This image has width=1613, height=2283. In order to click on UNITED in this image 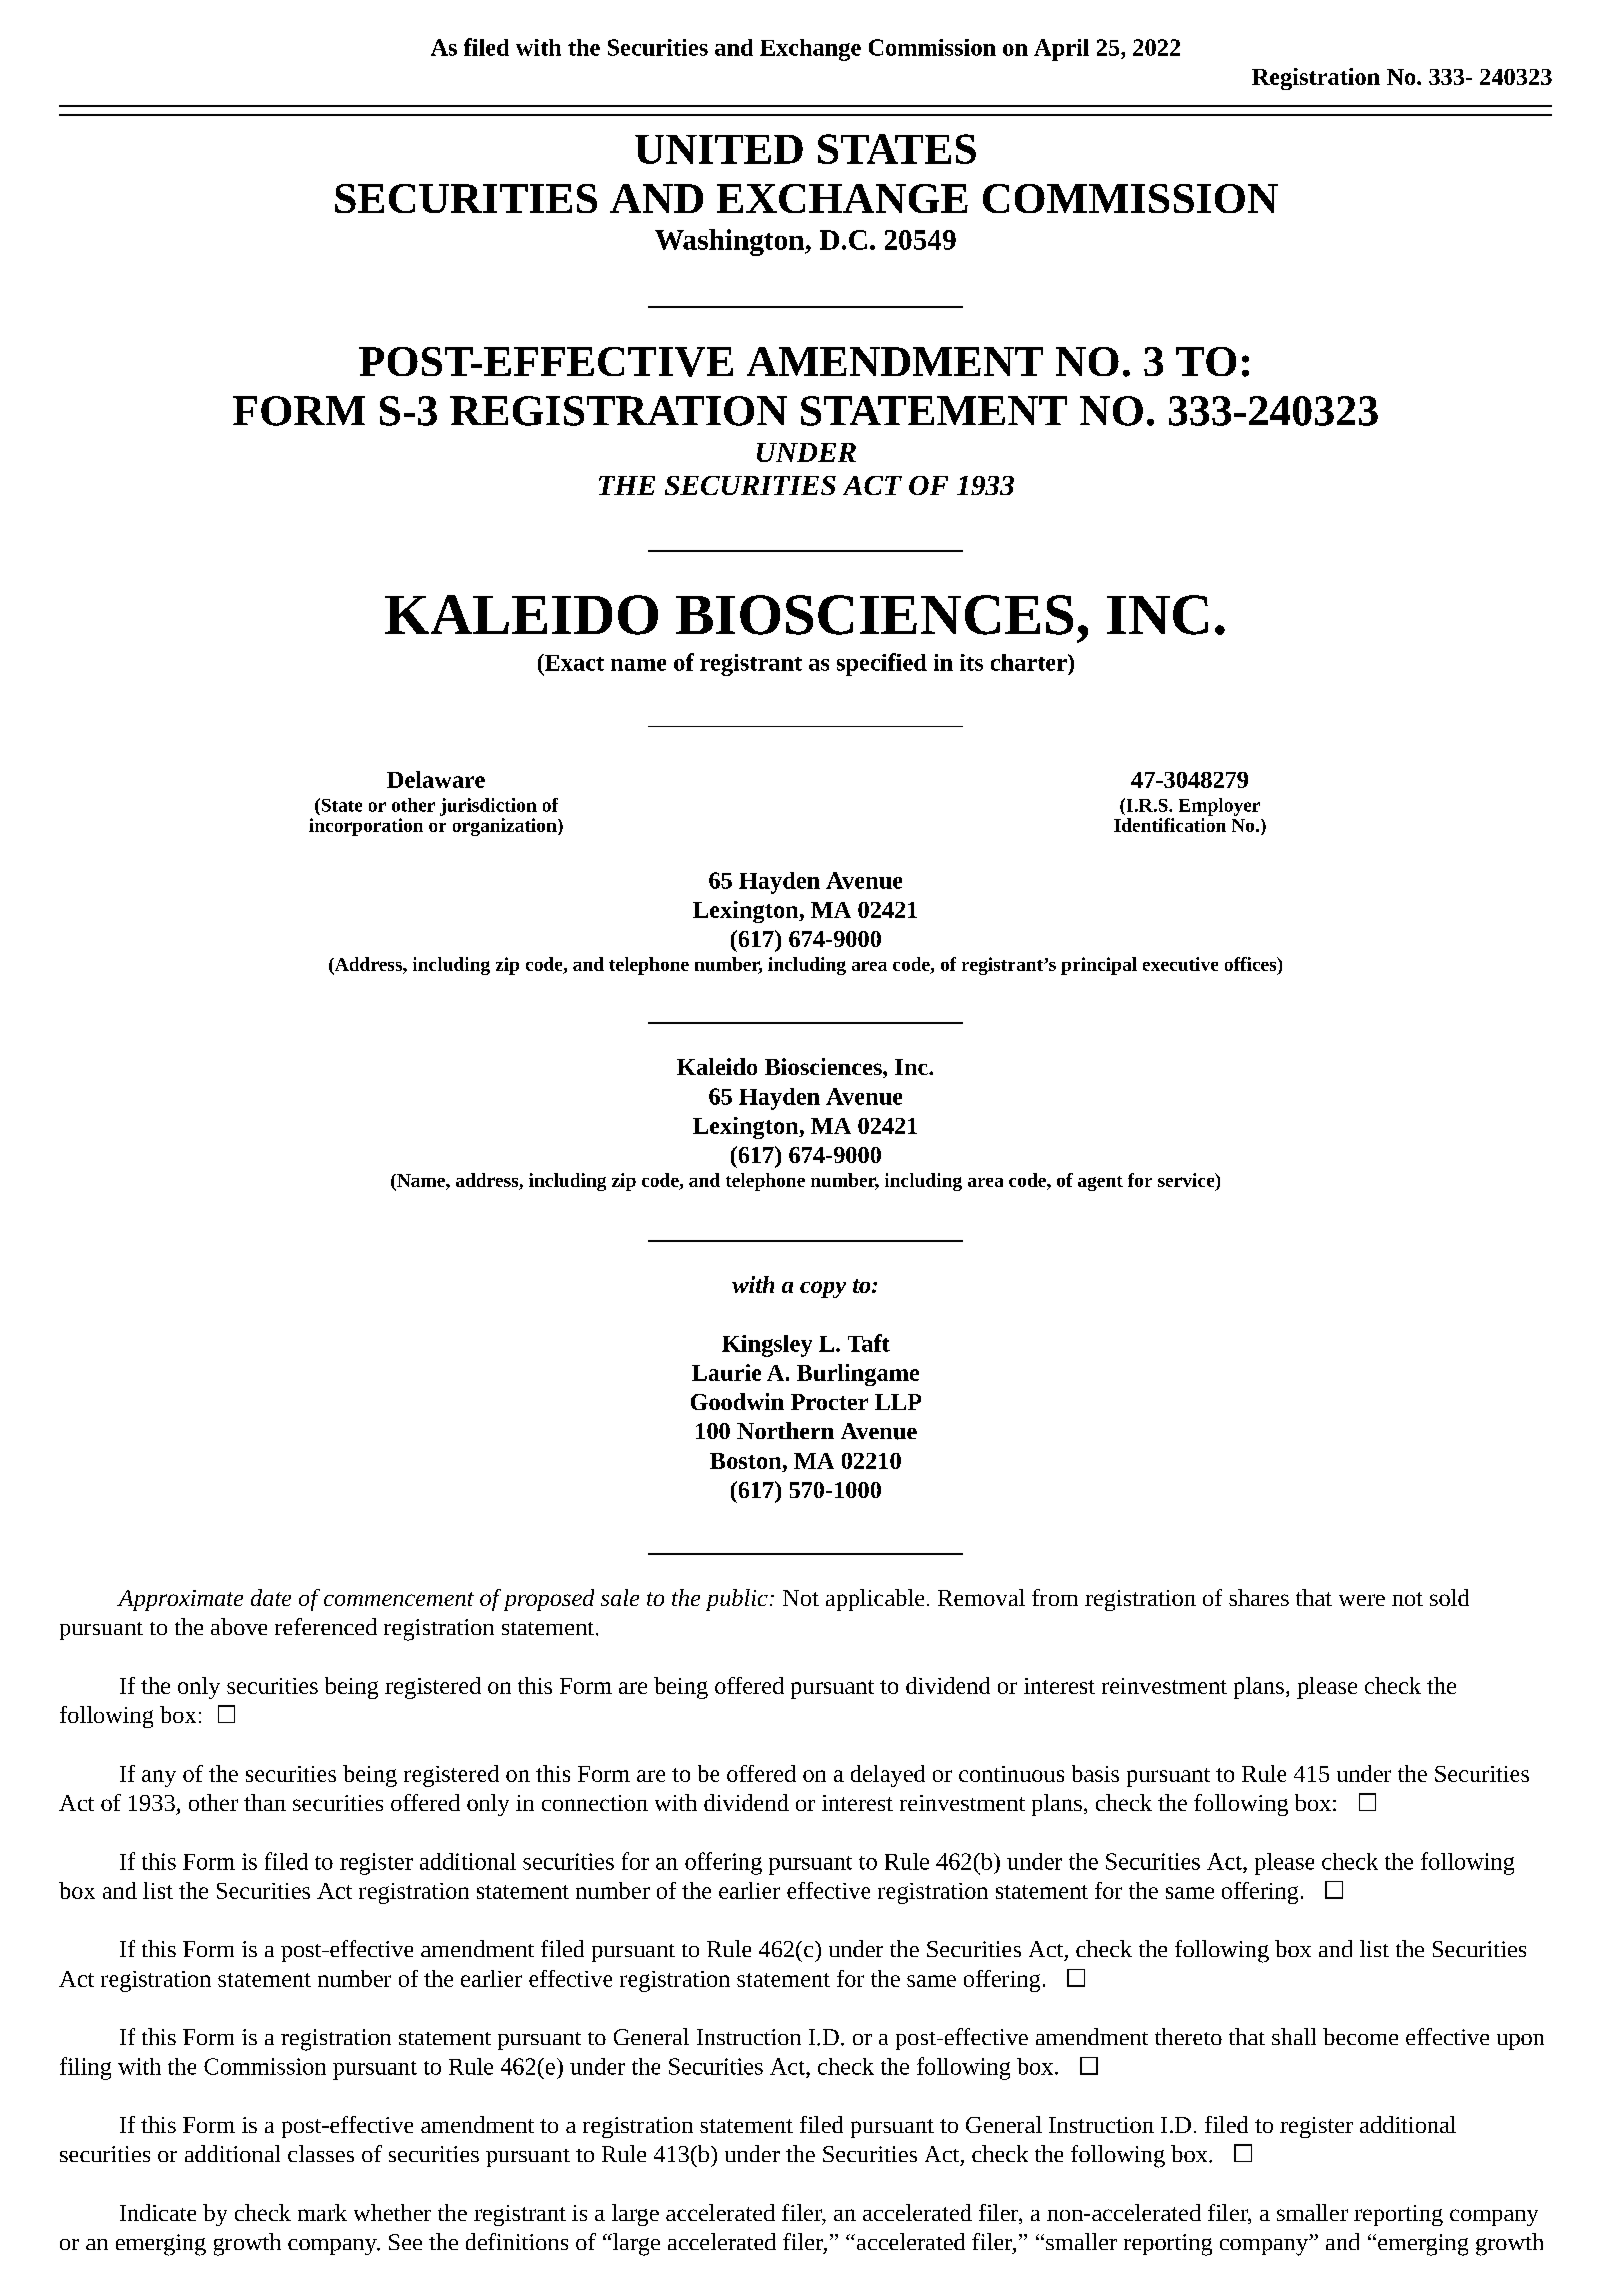, I will do `click(719, 149)`.
